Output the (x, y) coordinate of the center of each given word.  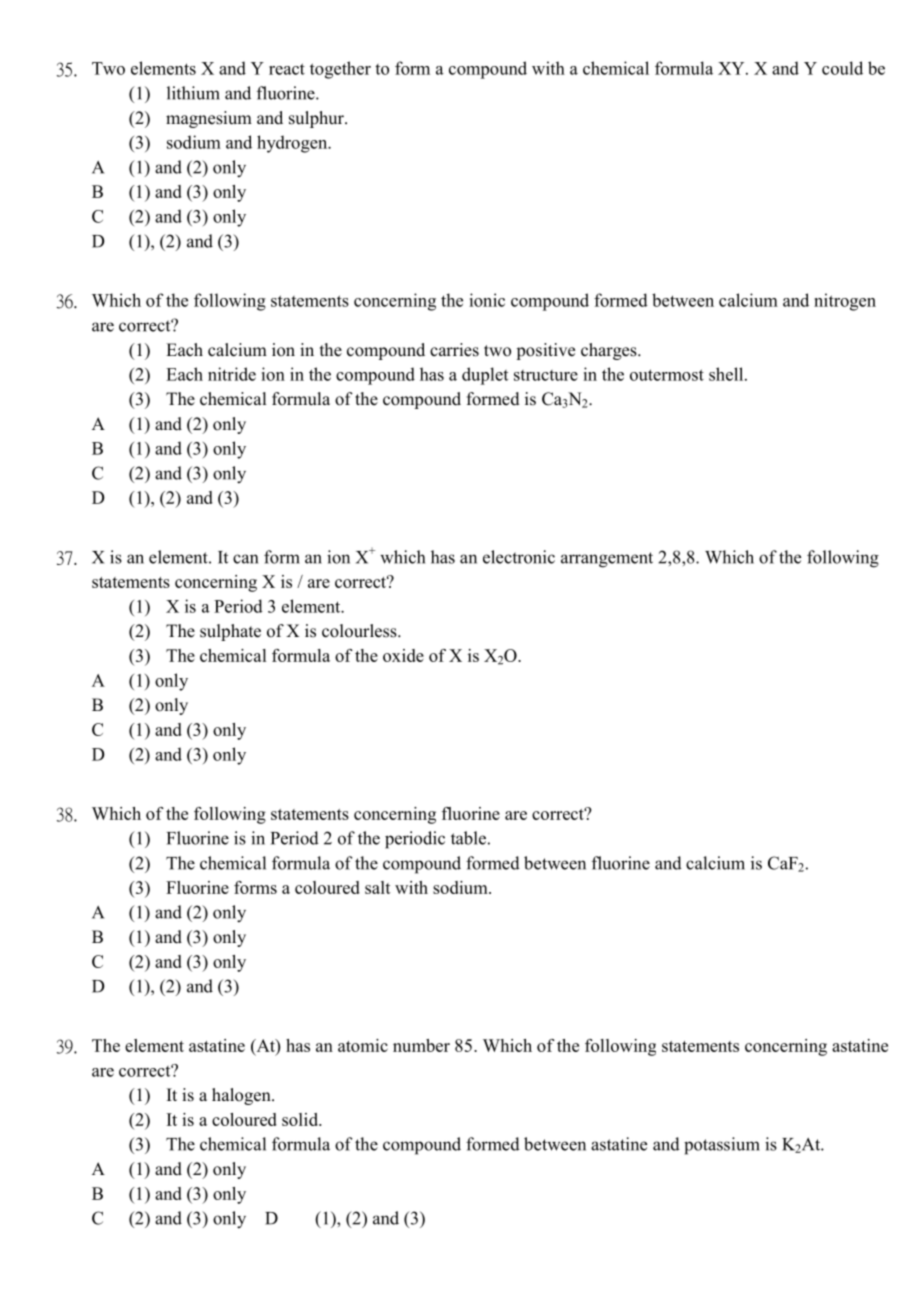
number (421, 1045)
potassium (722, 1146)
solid (301, 1119)
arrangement (607, 560)
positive (545, 351)
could (842, 68)
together (340, 70)
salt (378, 887)
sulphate (230, 632)
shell (727, 374)
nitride (232, 374)
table (468, 838)
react (287, 69)
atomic (363, 1045)
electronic (519, 557)
